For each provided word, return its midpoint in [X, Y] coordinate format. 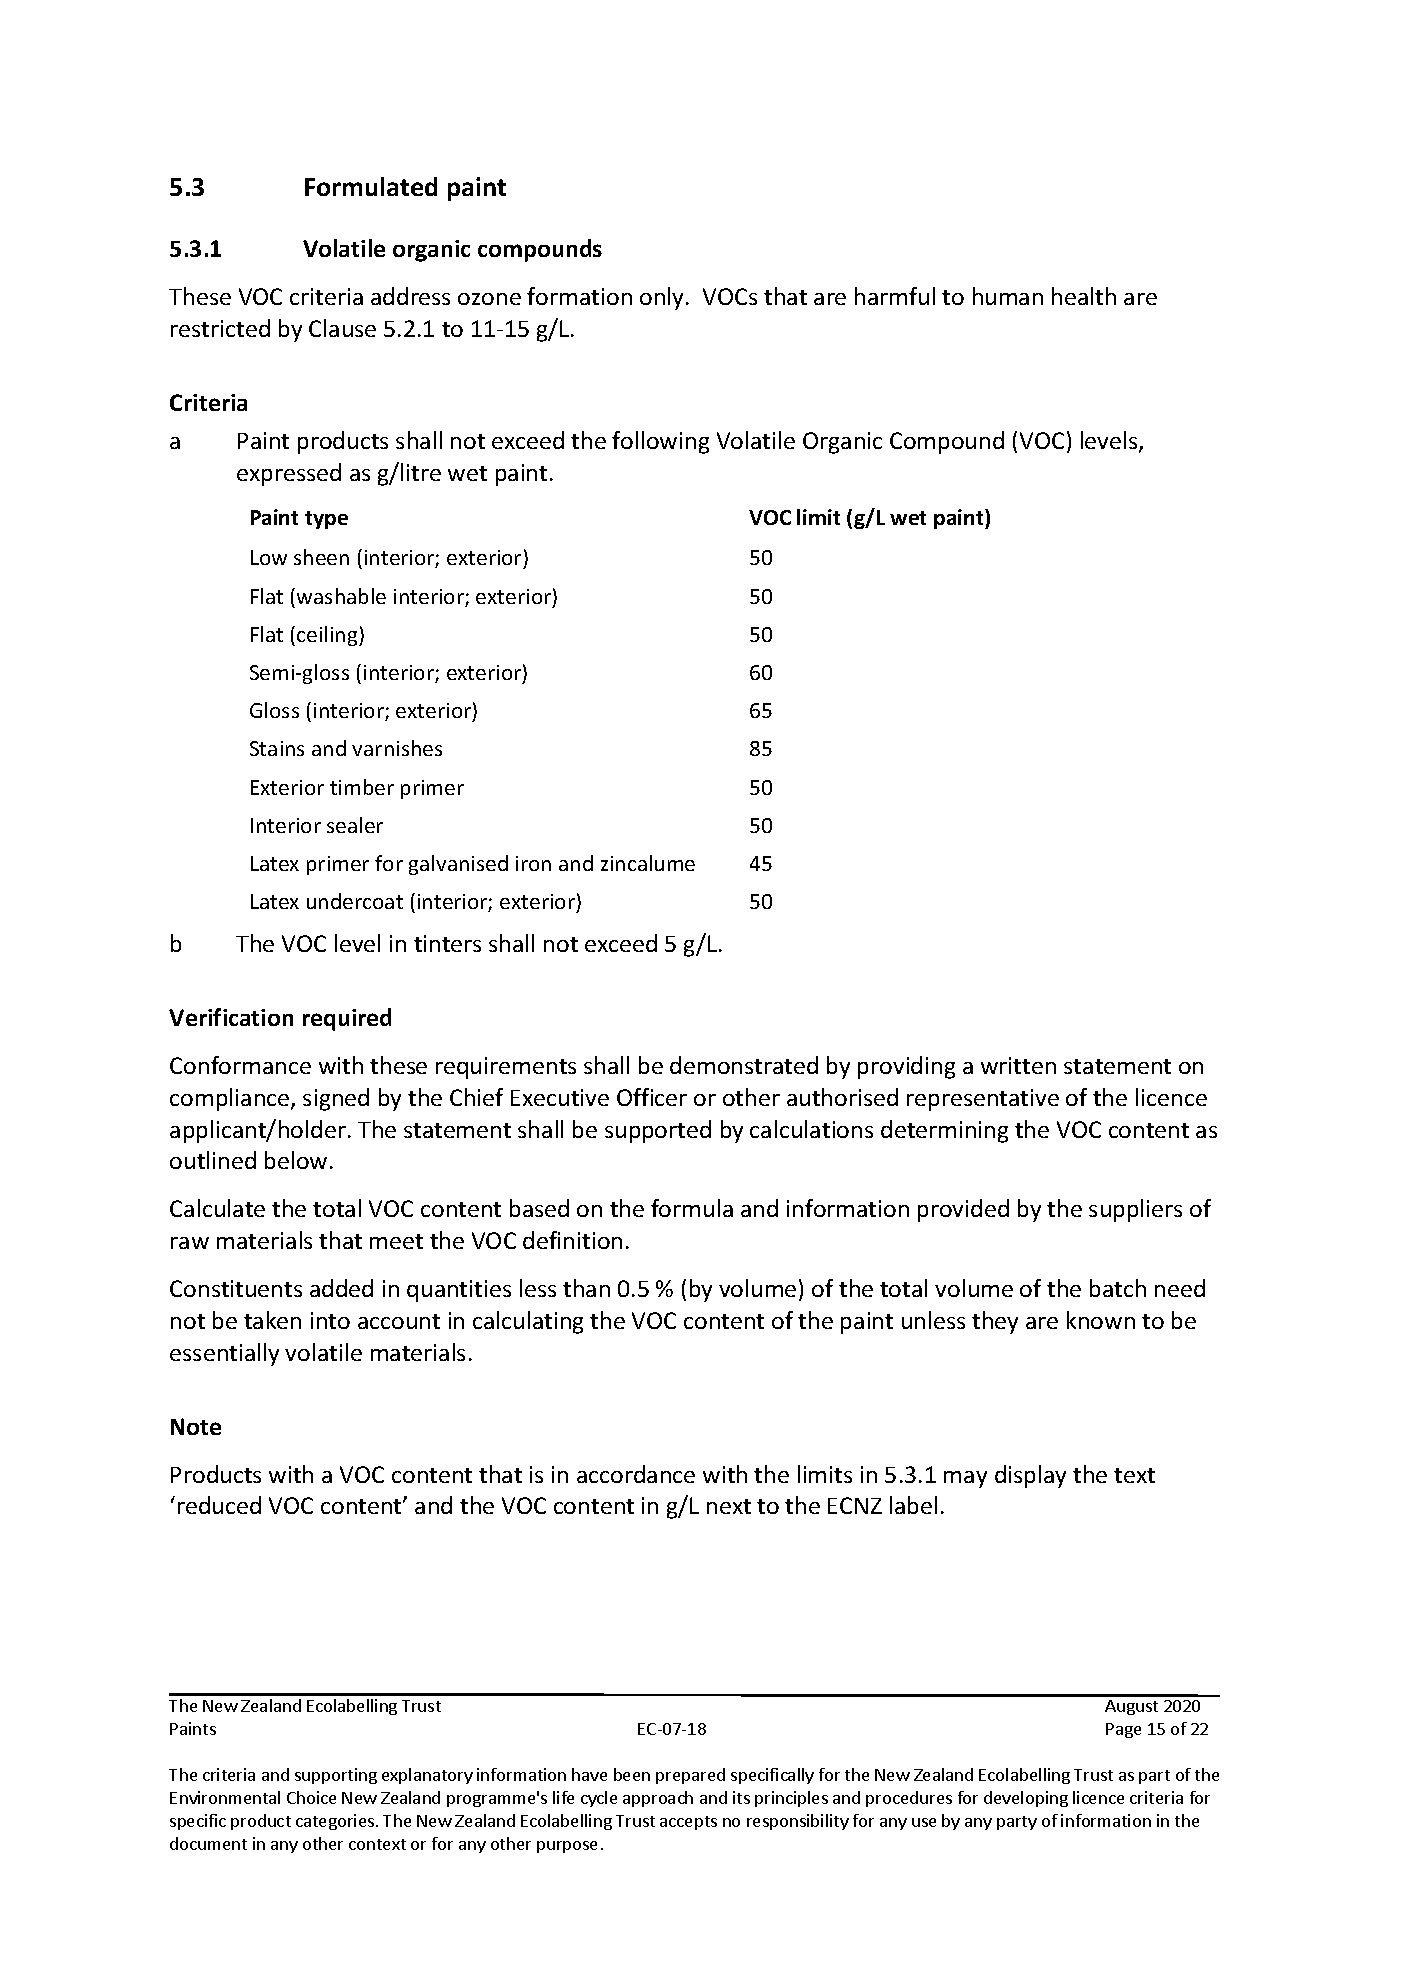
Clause [342, 328]
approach [658, 1799]
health [1084, 296]
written [1018, 1065]
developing [1026, 1799]
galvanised [458, 865]
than [586, 1288]
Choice [311, 1797]
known [1101, 1320]
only [663, 298]
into [330, 1320]
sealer [355, 825]
